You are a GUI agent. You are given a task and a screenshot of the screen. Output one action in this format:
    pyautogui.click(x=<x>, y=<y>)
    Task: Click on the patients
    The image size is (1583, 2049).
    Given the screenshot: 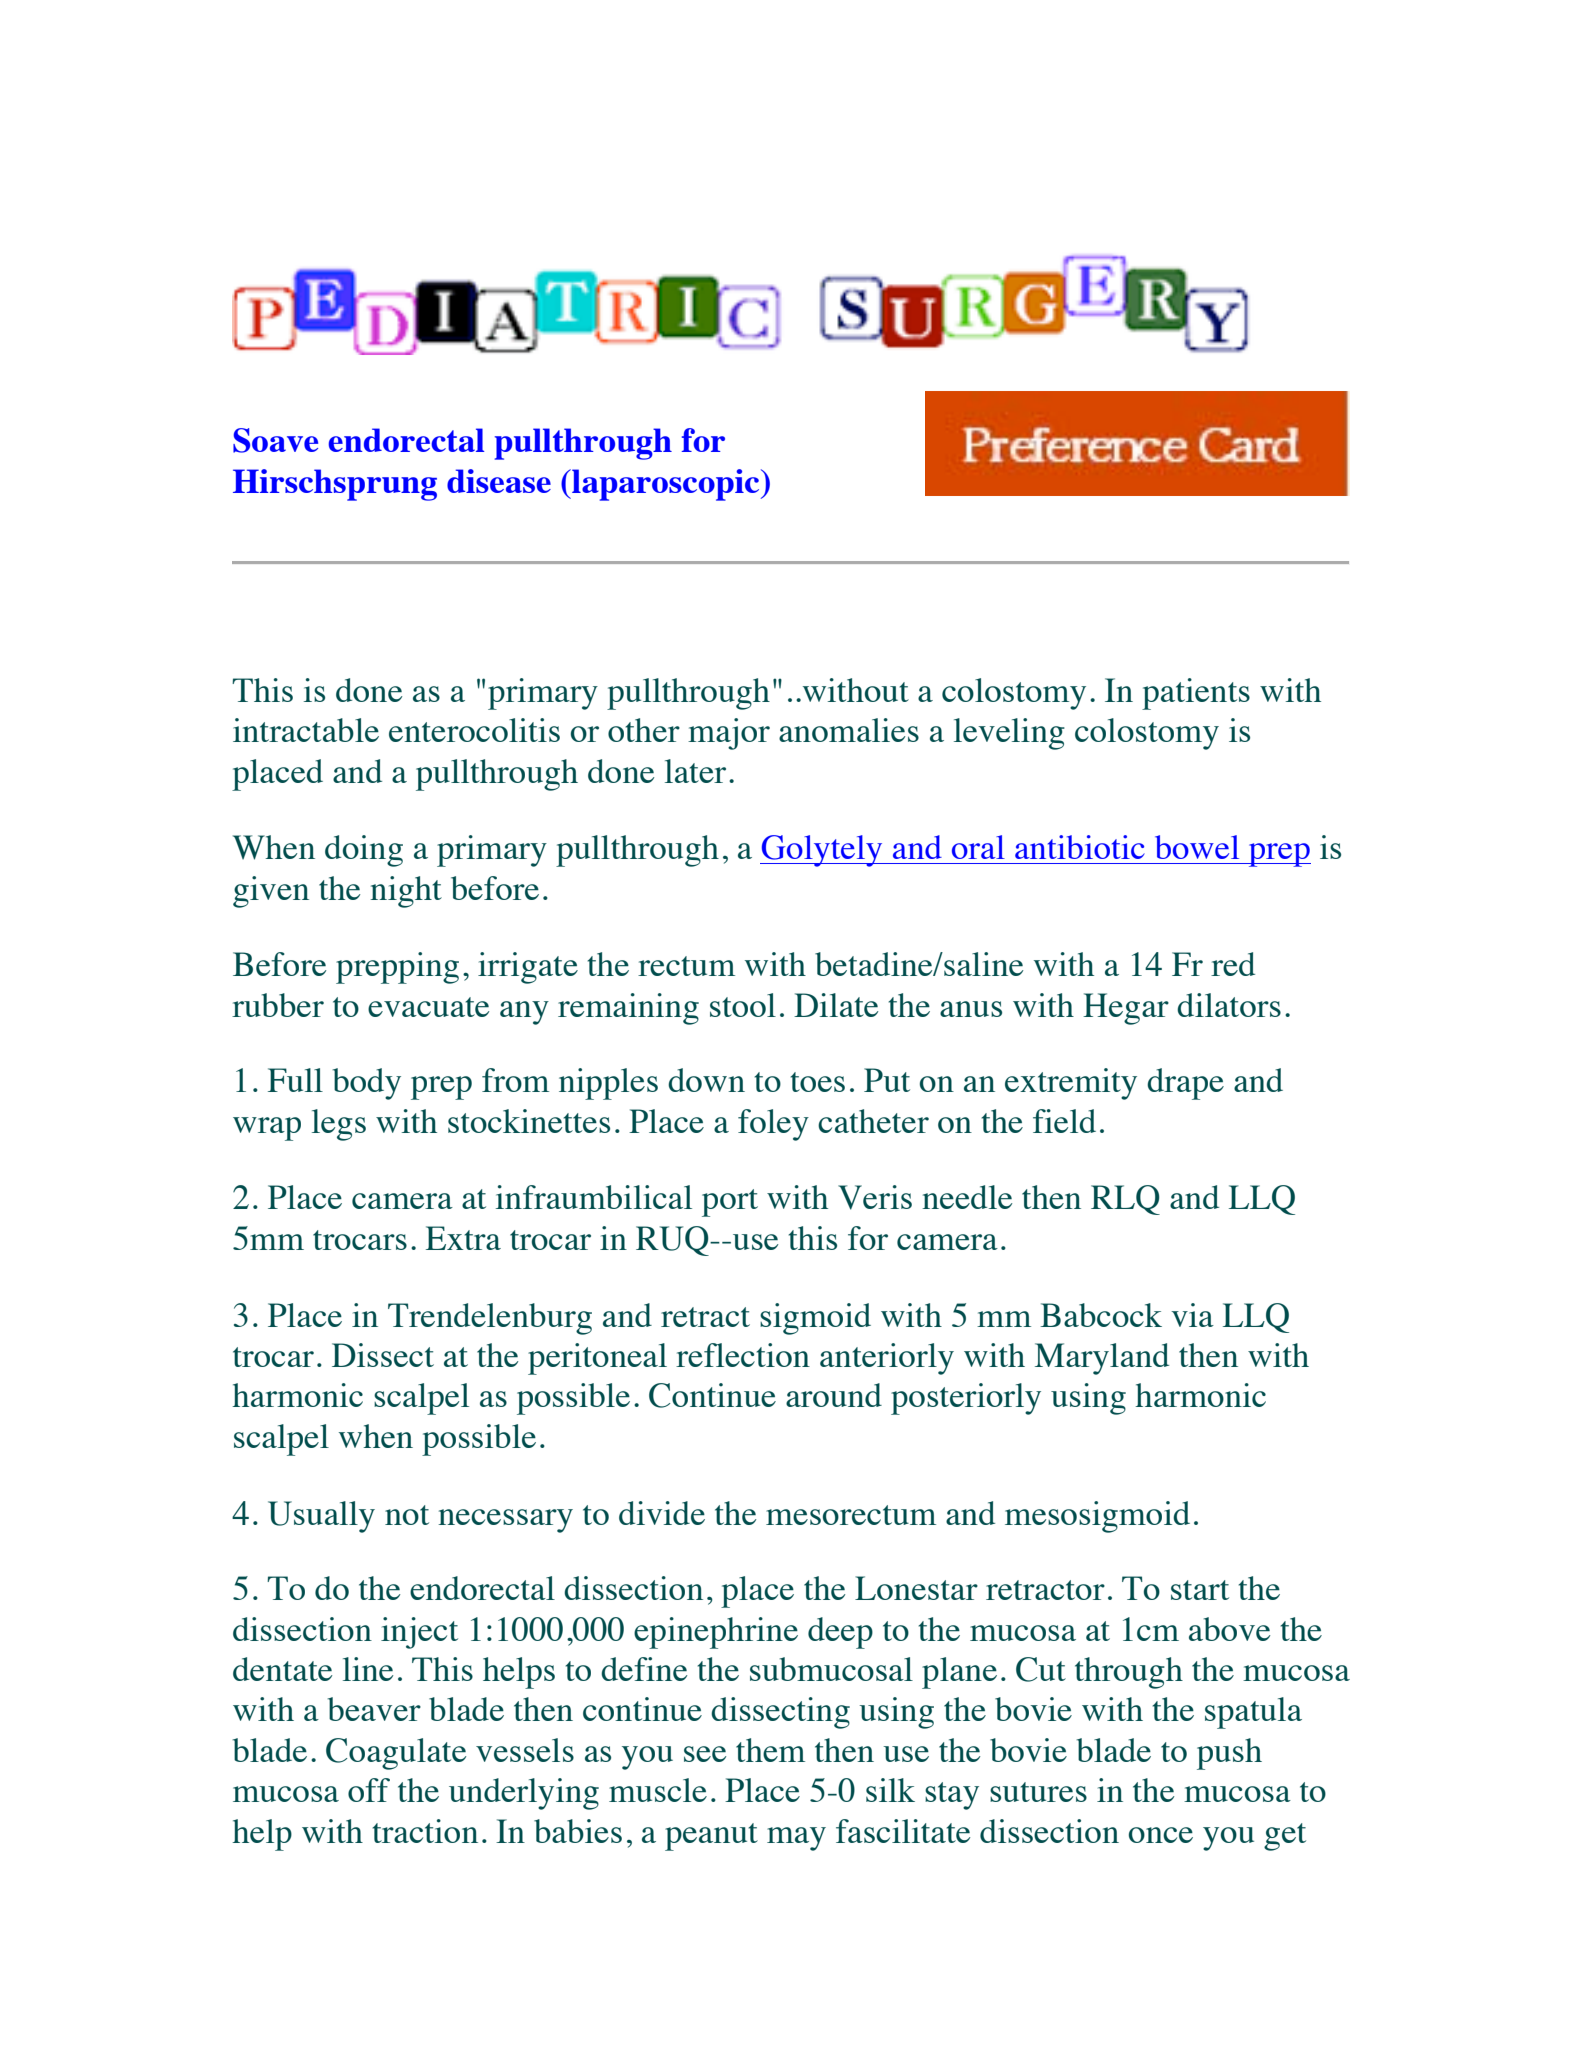 What is the action you would take?
    pyautogui.click(x=1196, y=694)
